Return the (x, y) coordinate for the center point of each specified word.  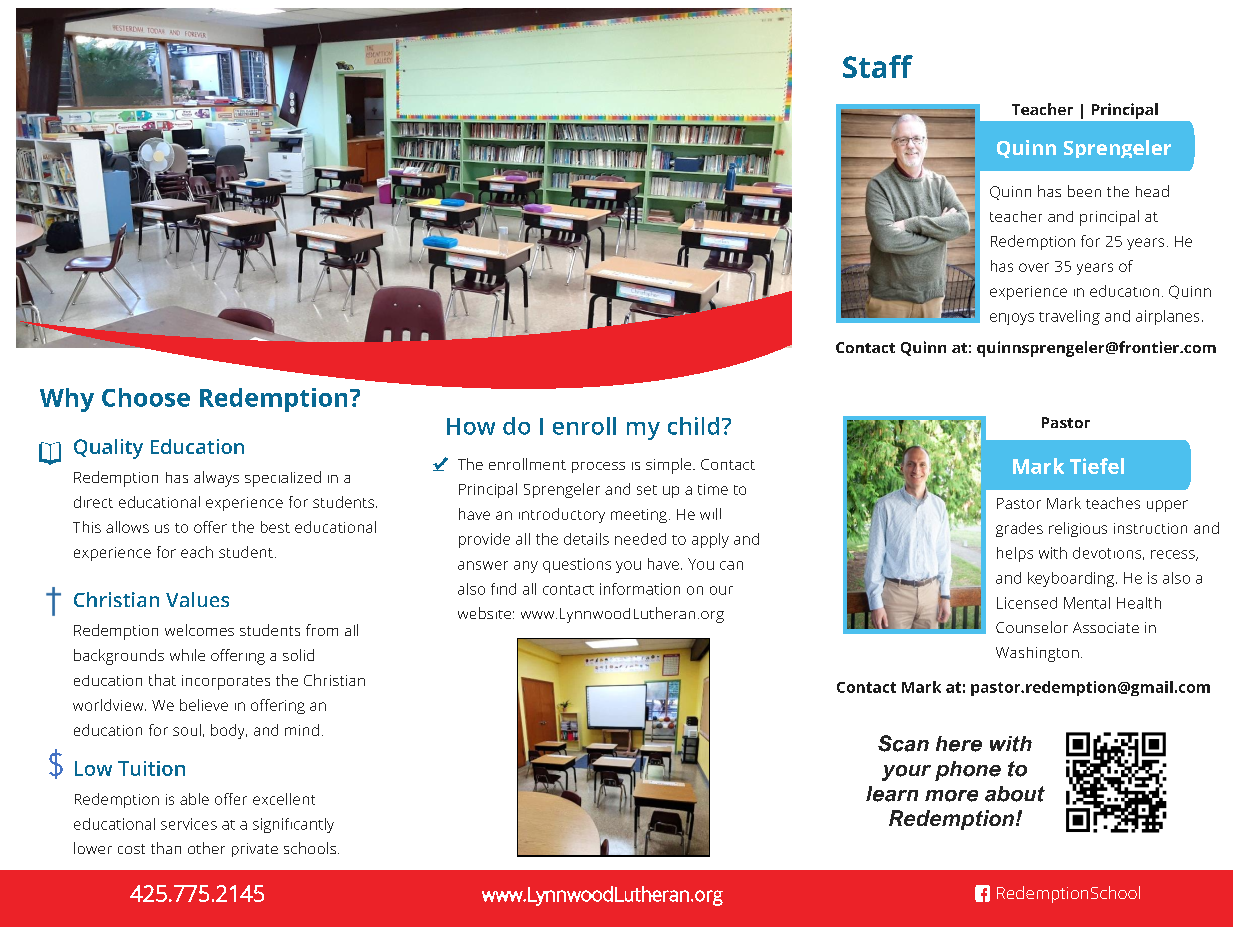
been (1084, 191)
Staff (878, 66)
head (1152, 191)
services (189, 824)
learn (892, 794)
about (1015, 794)
